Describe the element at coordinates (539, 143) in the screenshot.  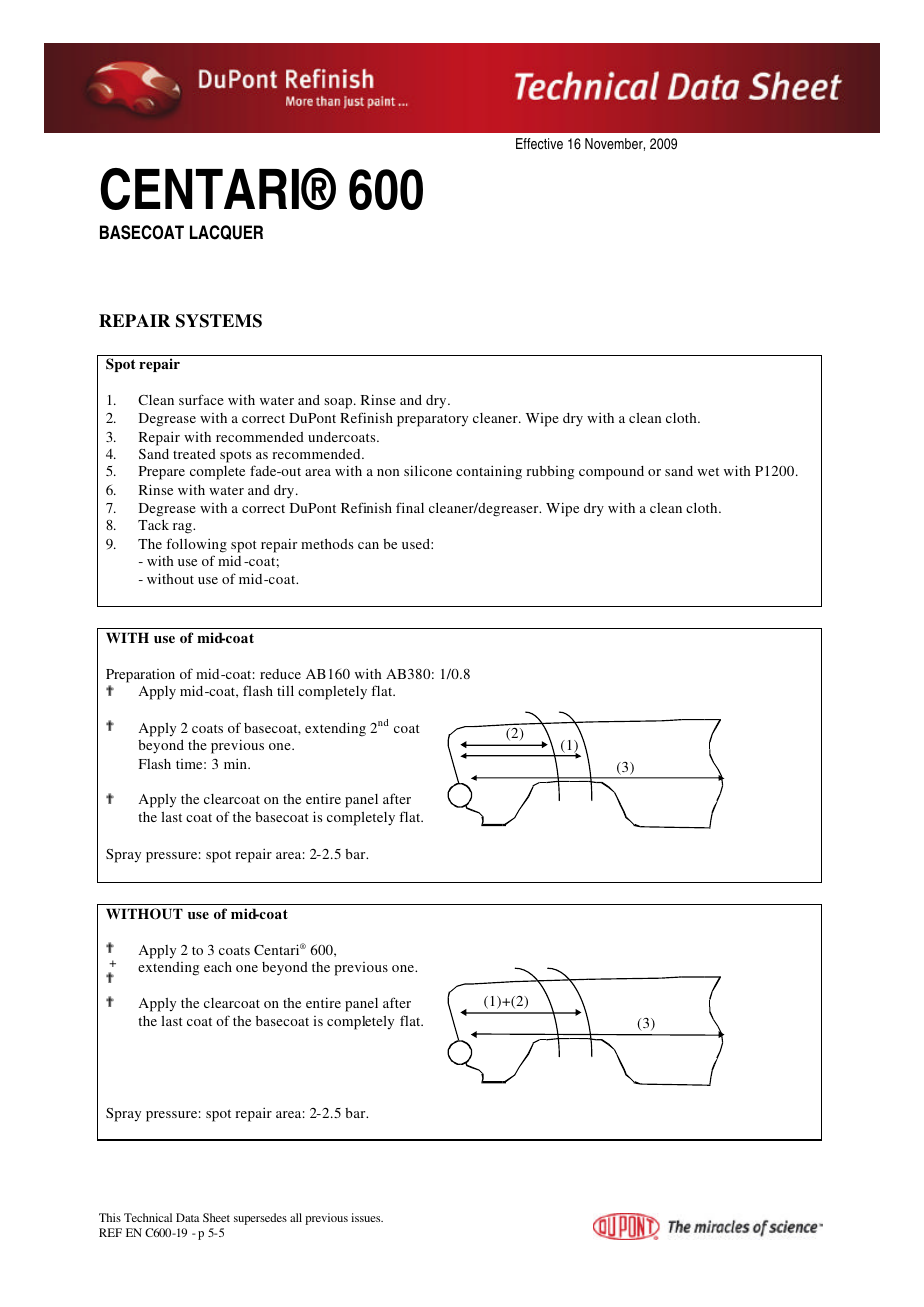
I see `Effective` at that location.
